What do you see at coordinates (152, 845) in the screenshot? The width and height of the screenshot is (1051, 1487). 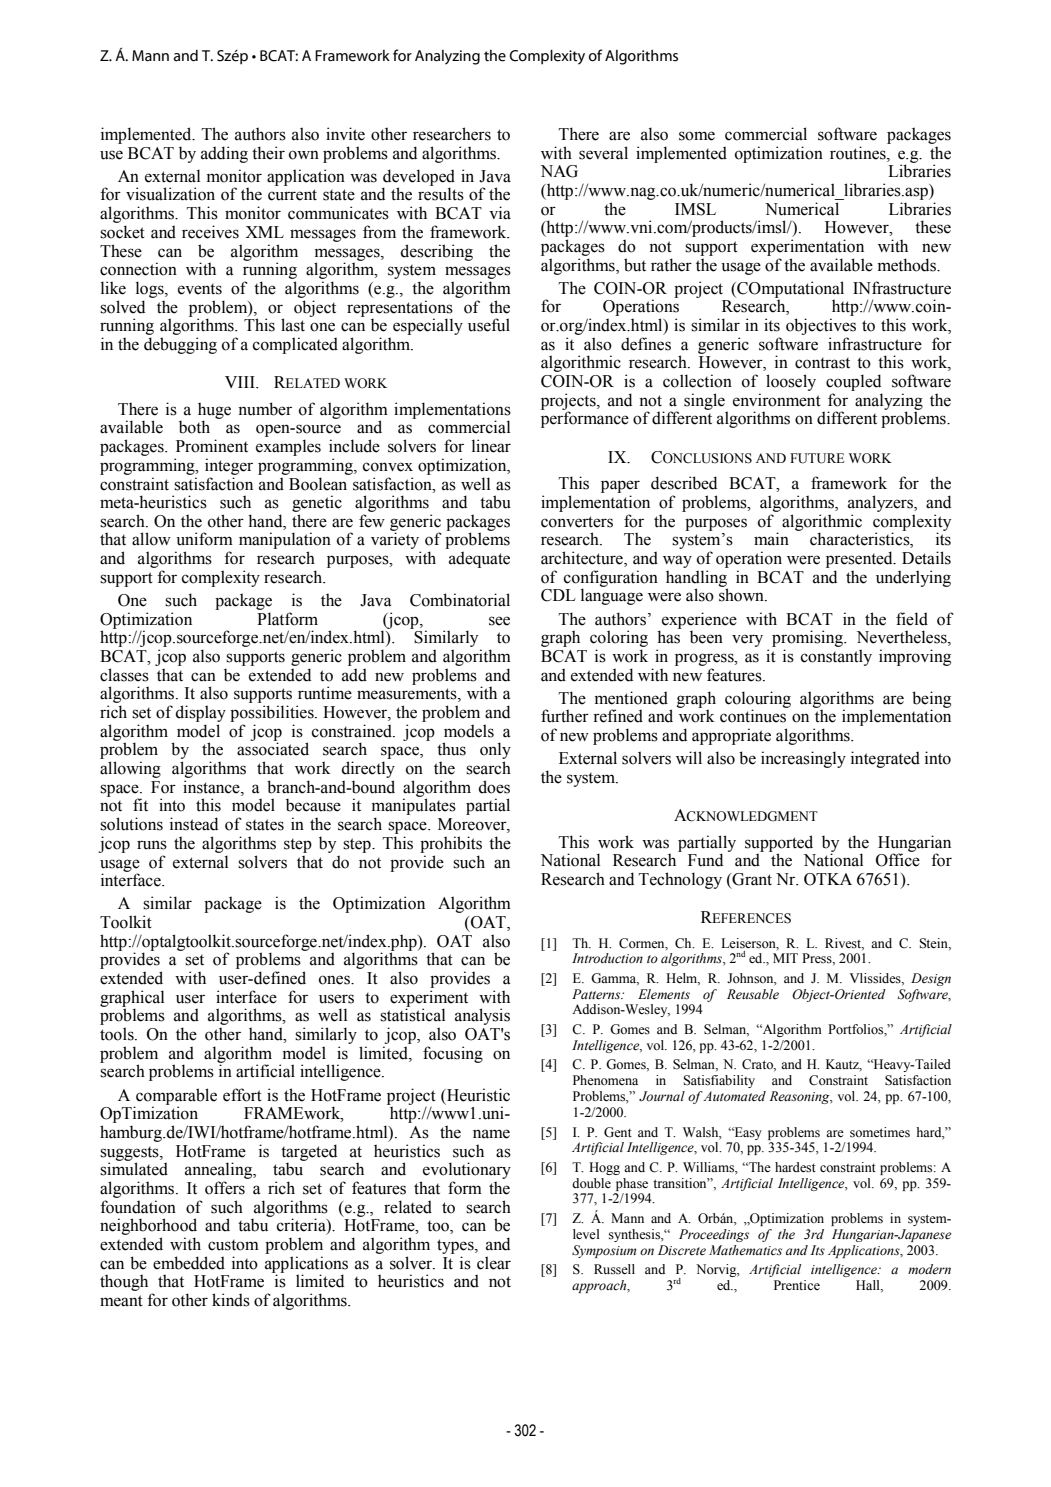 I see `runs` at bounding box center [152, 845].
